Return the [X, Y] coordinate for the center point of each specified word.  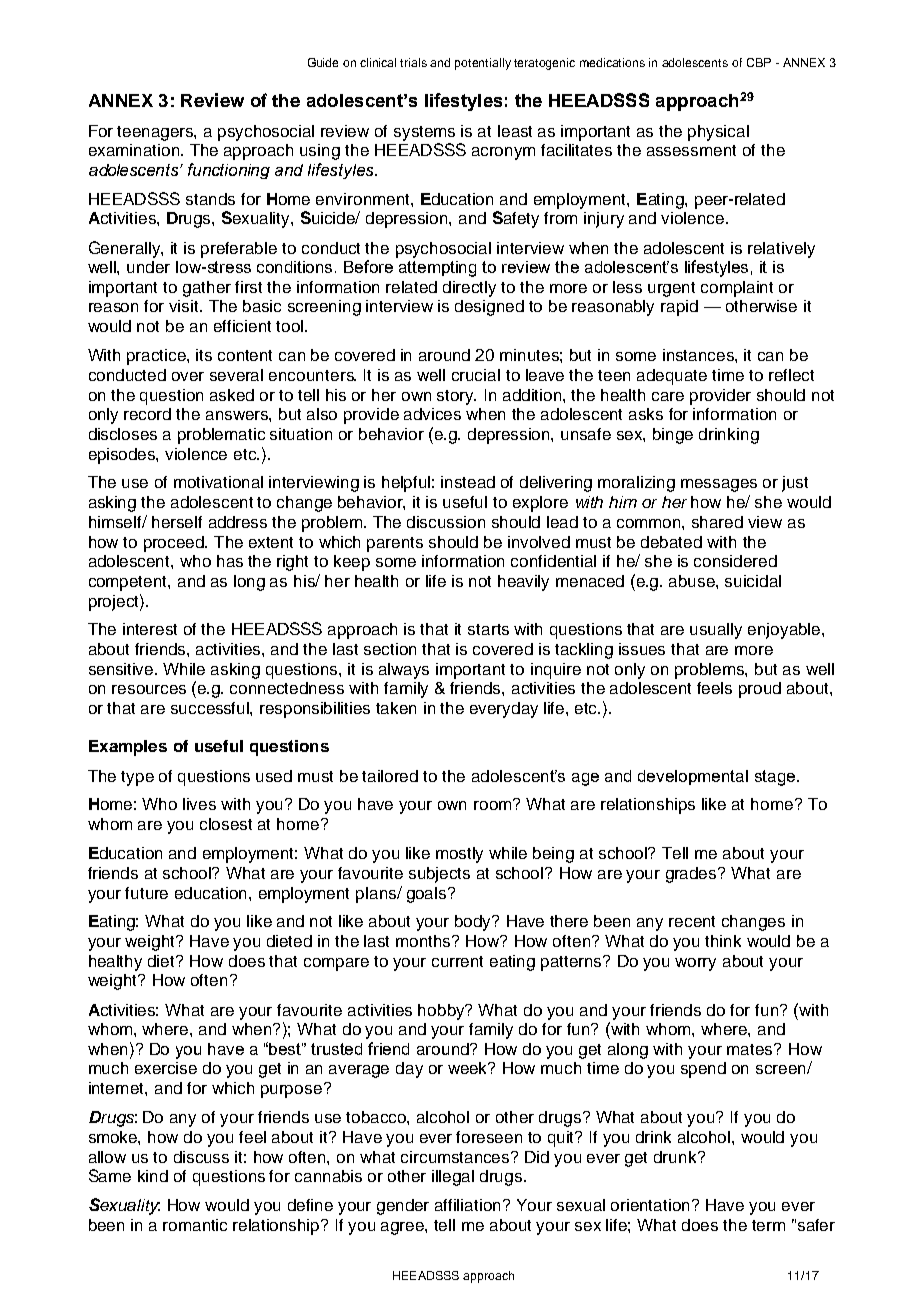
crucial [476, 375]
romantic [195, 1225]
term [768, 1225]
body [474, 923]
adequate [672, 377]
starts [488, 629]
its [204, 355]
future [146, 893]
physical [718, 133]
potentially [483, 64]
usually [716, 631]
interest [150, 629]
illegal [453, 1178]
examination [135, 150]
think [723, 941]
